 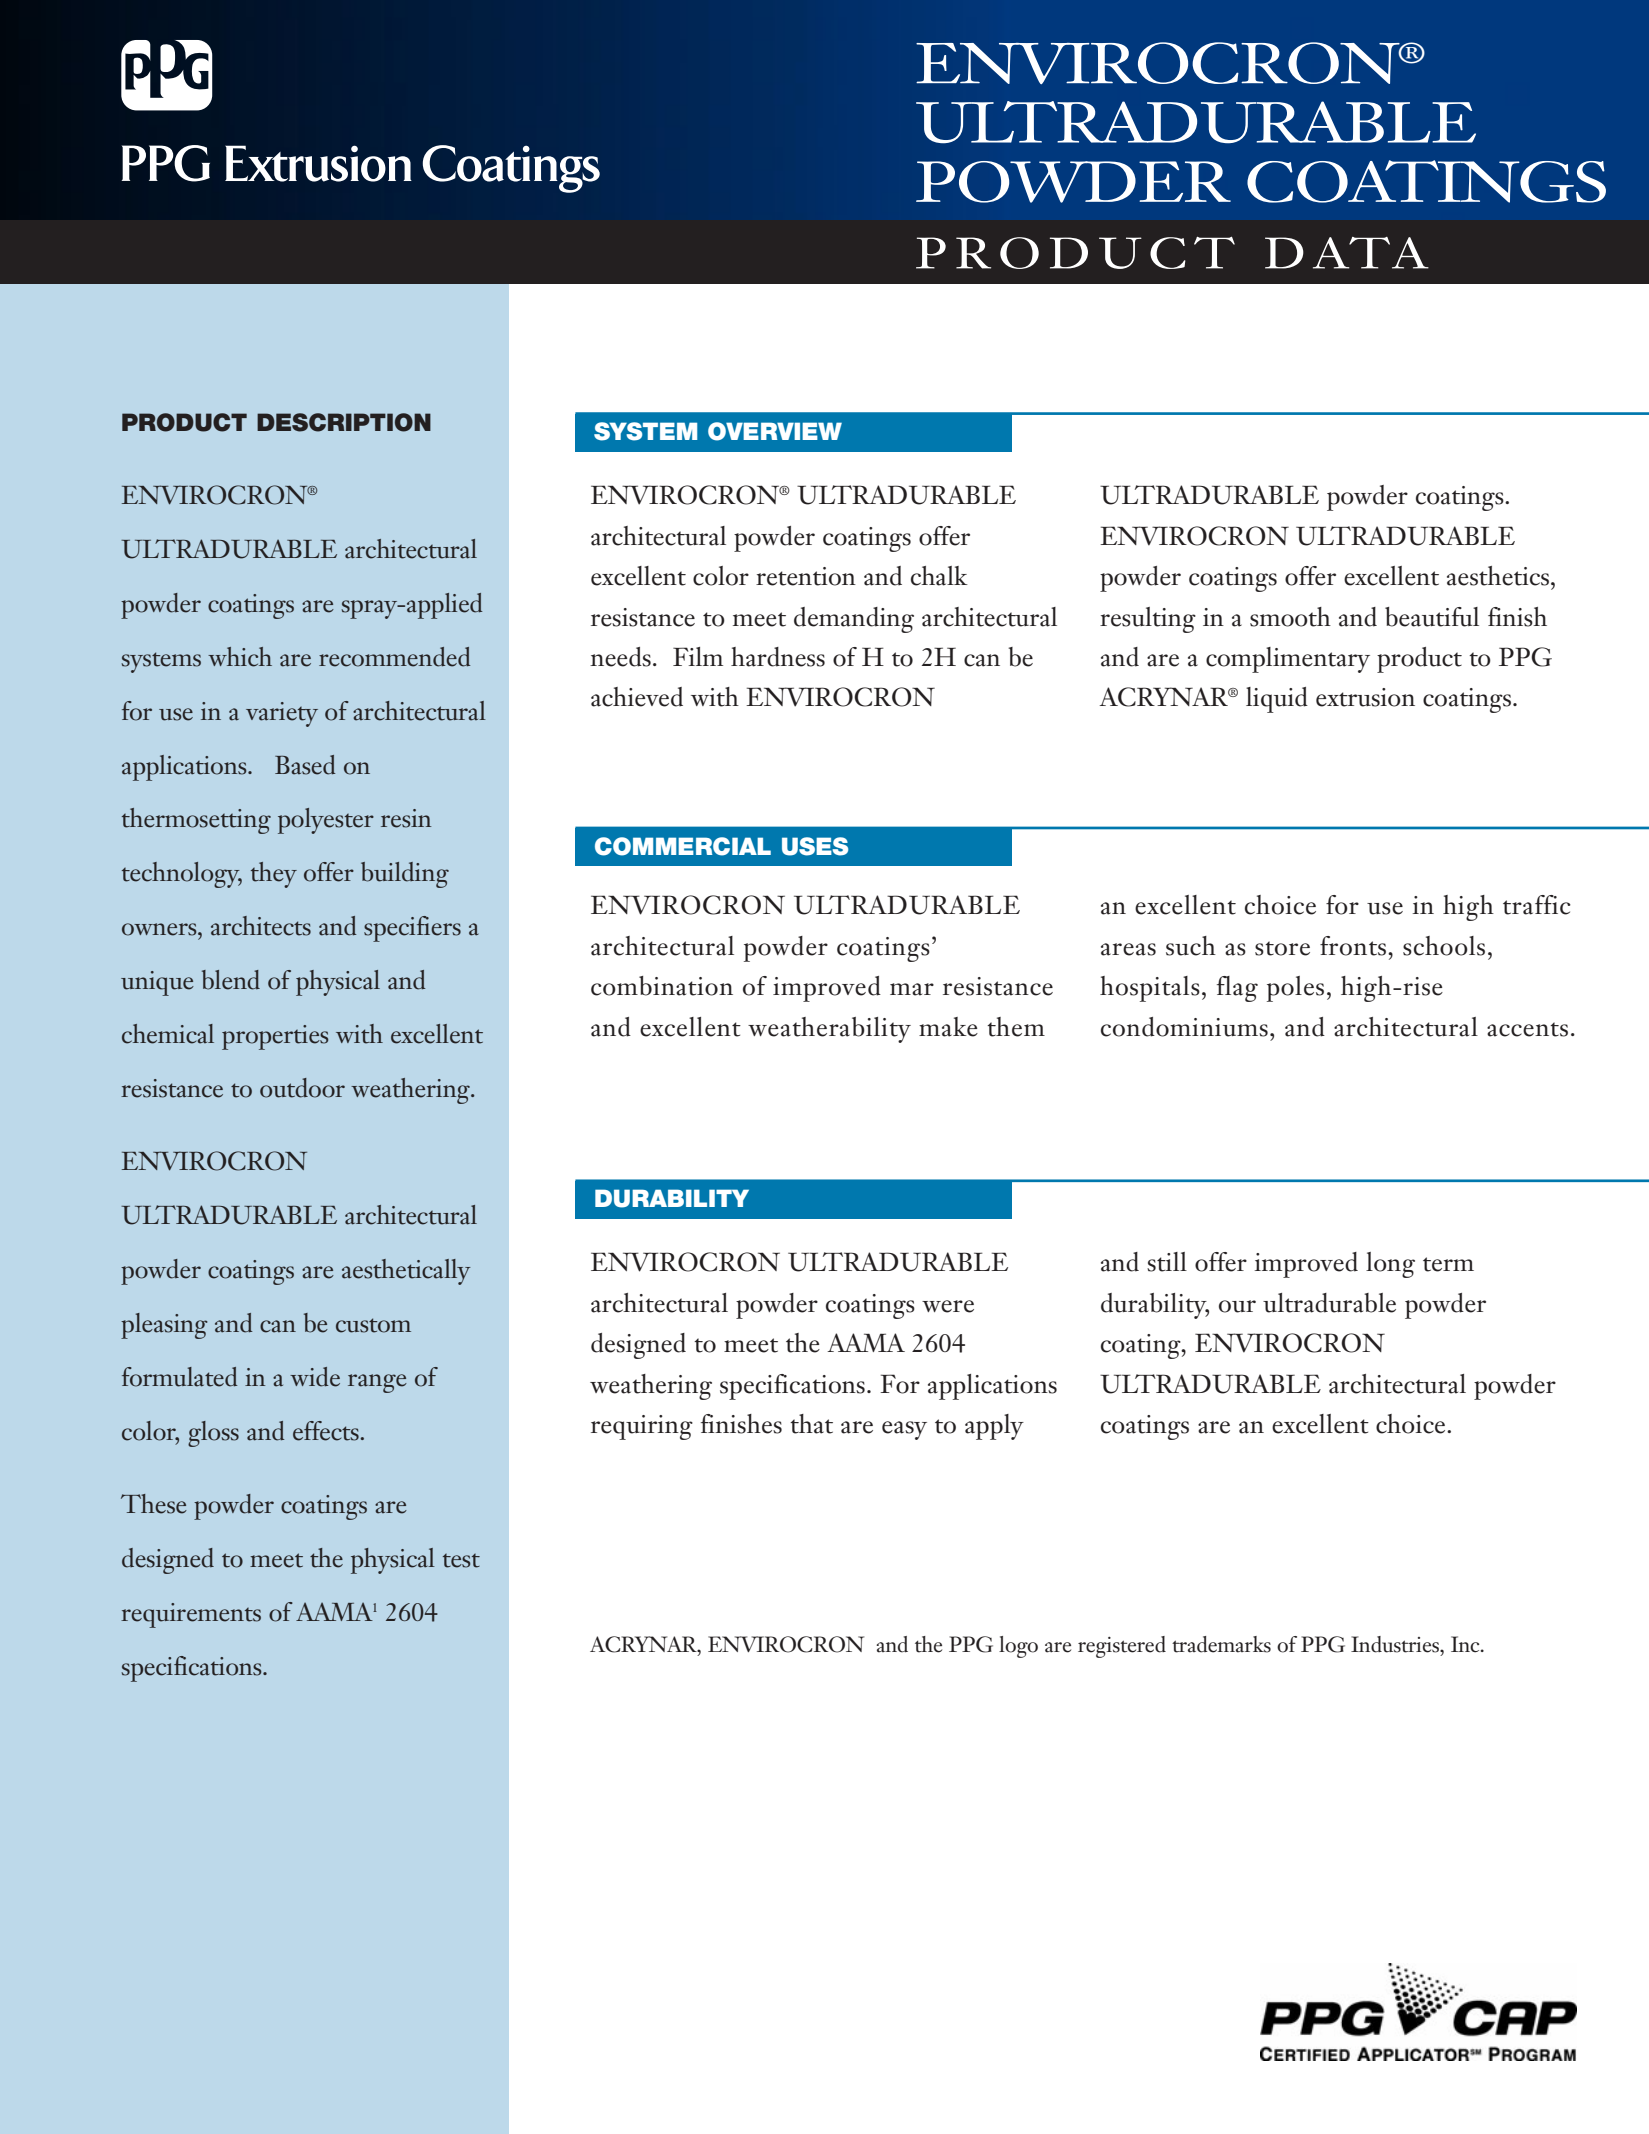 What do you see at coordinates (305, 765) in the screenshot?
I see `Based` at bounding box center [305, 765].
